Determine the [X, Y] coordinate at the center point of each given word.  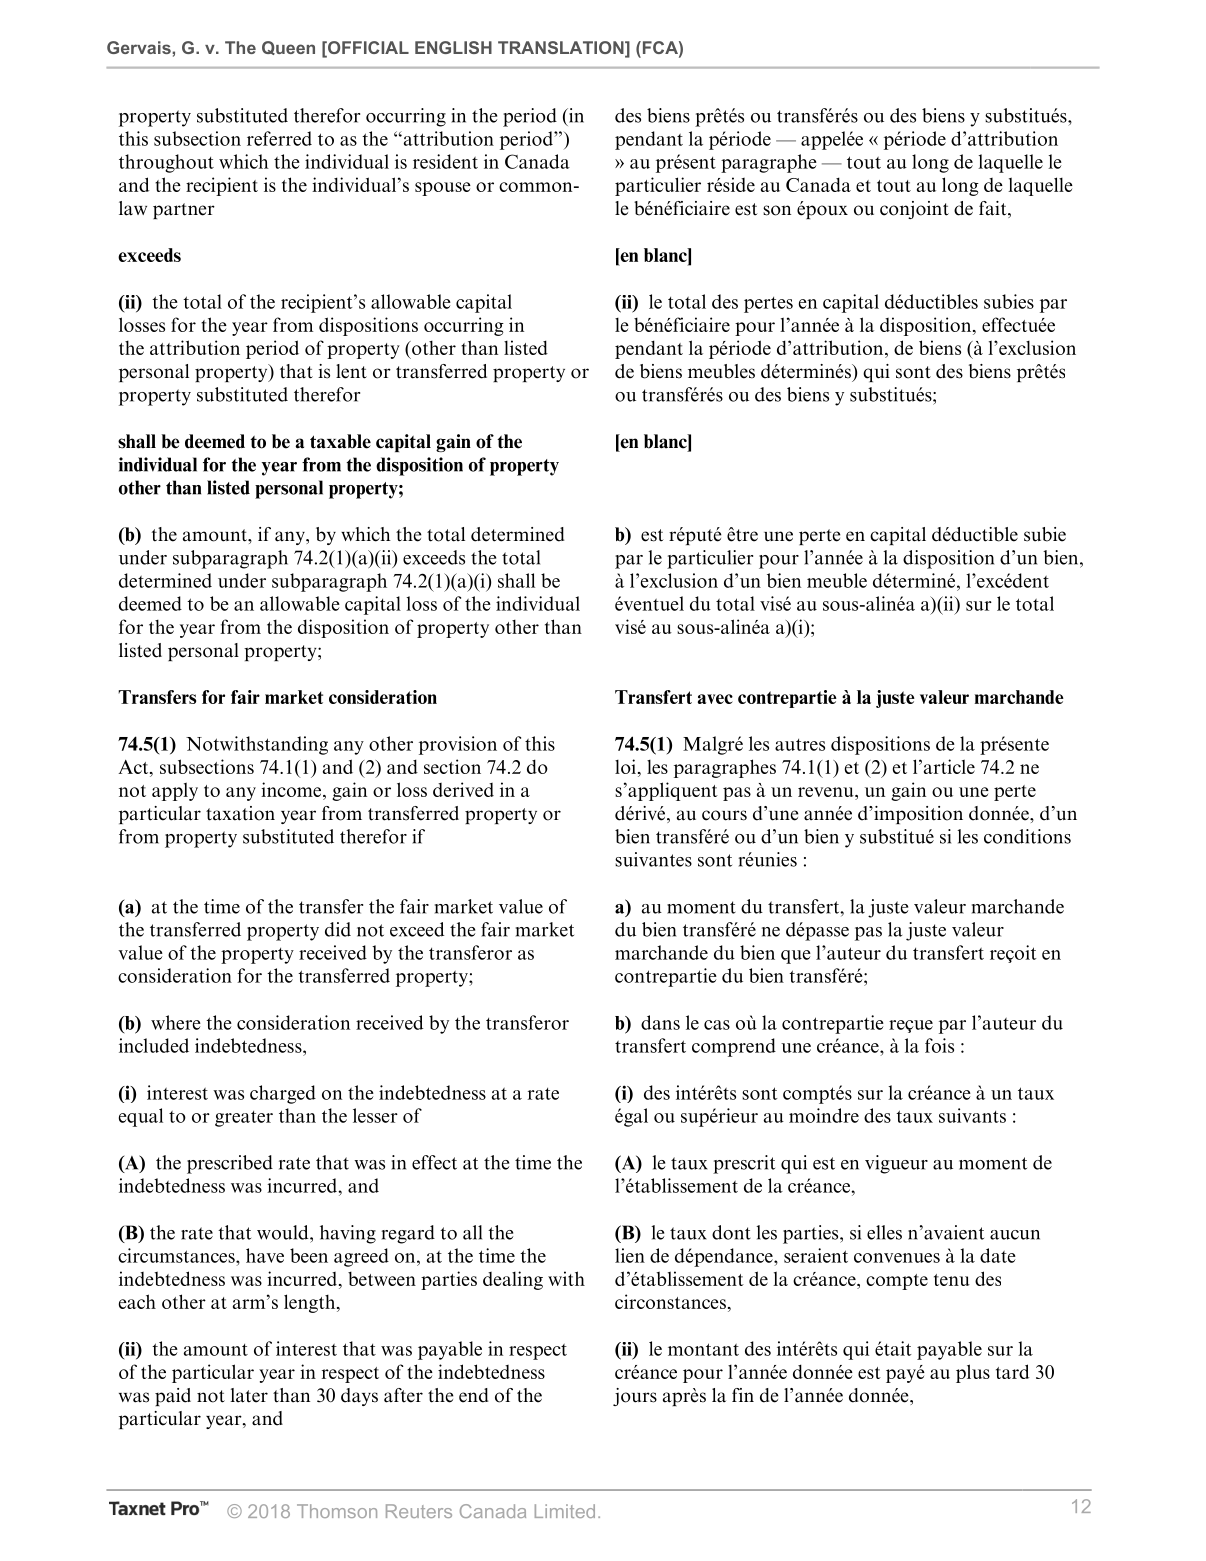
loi [625, 766]
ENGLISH [453, 47]
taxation [240, 813]
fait [994, 209]
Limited [565, 1511]
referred [279, 138]
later [249, 1395]
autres [800, 745]
